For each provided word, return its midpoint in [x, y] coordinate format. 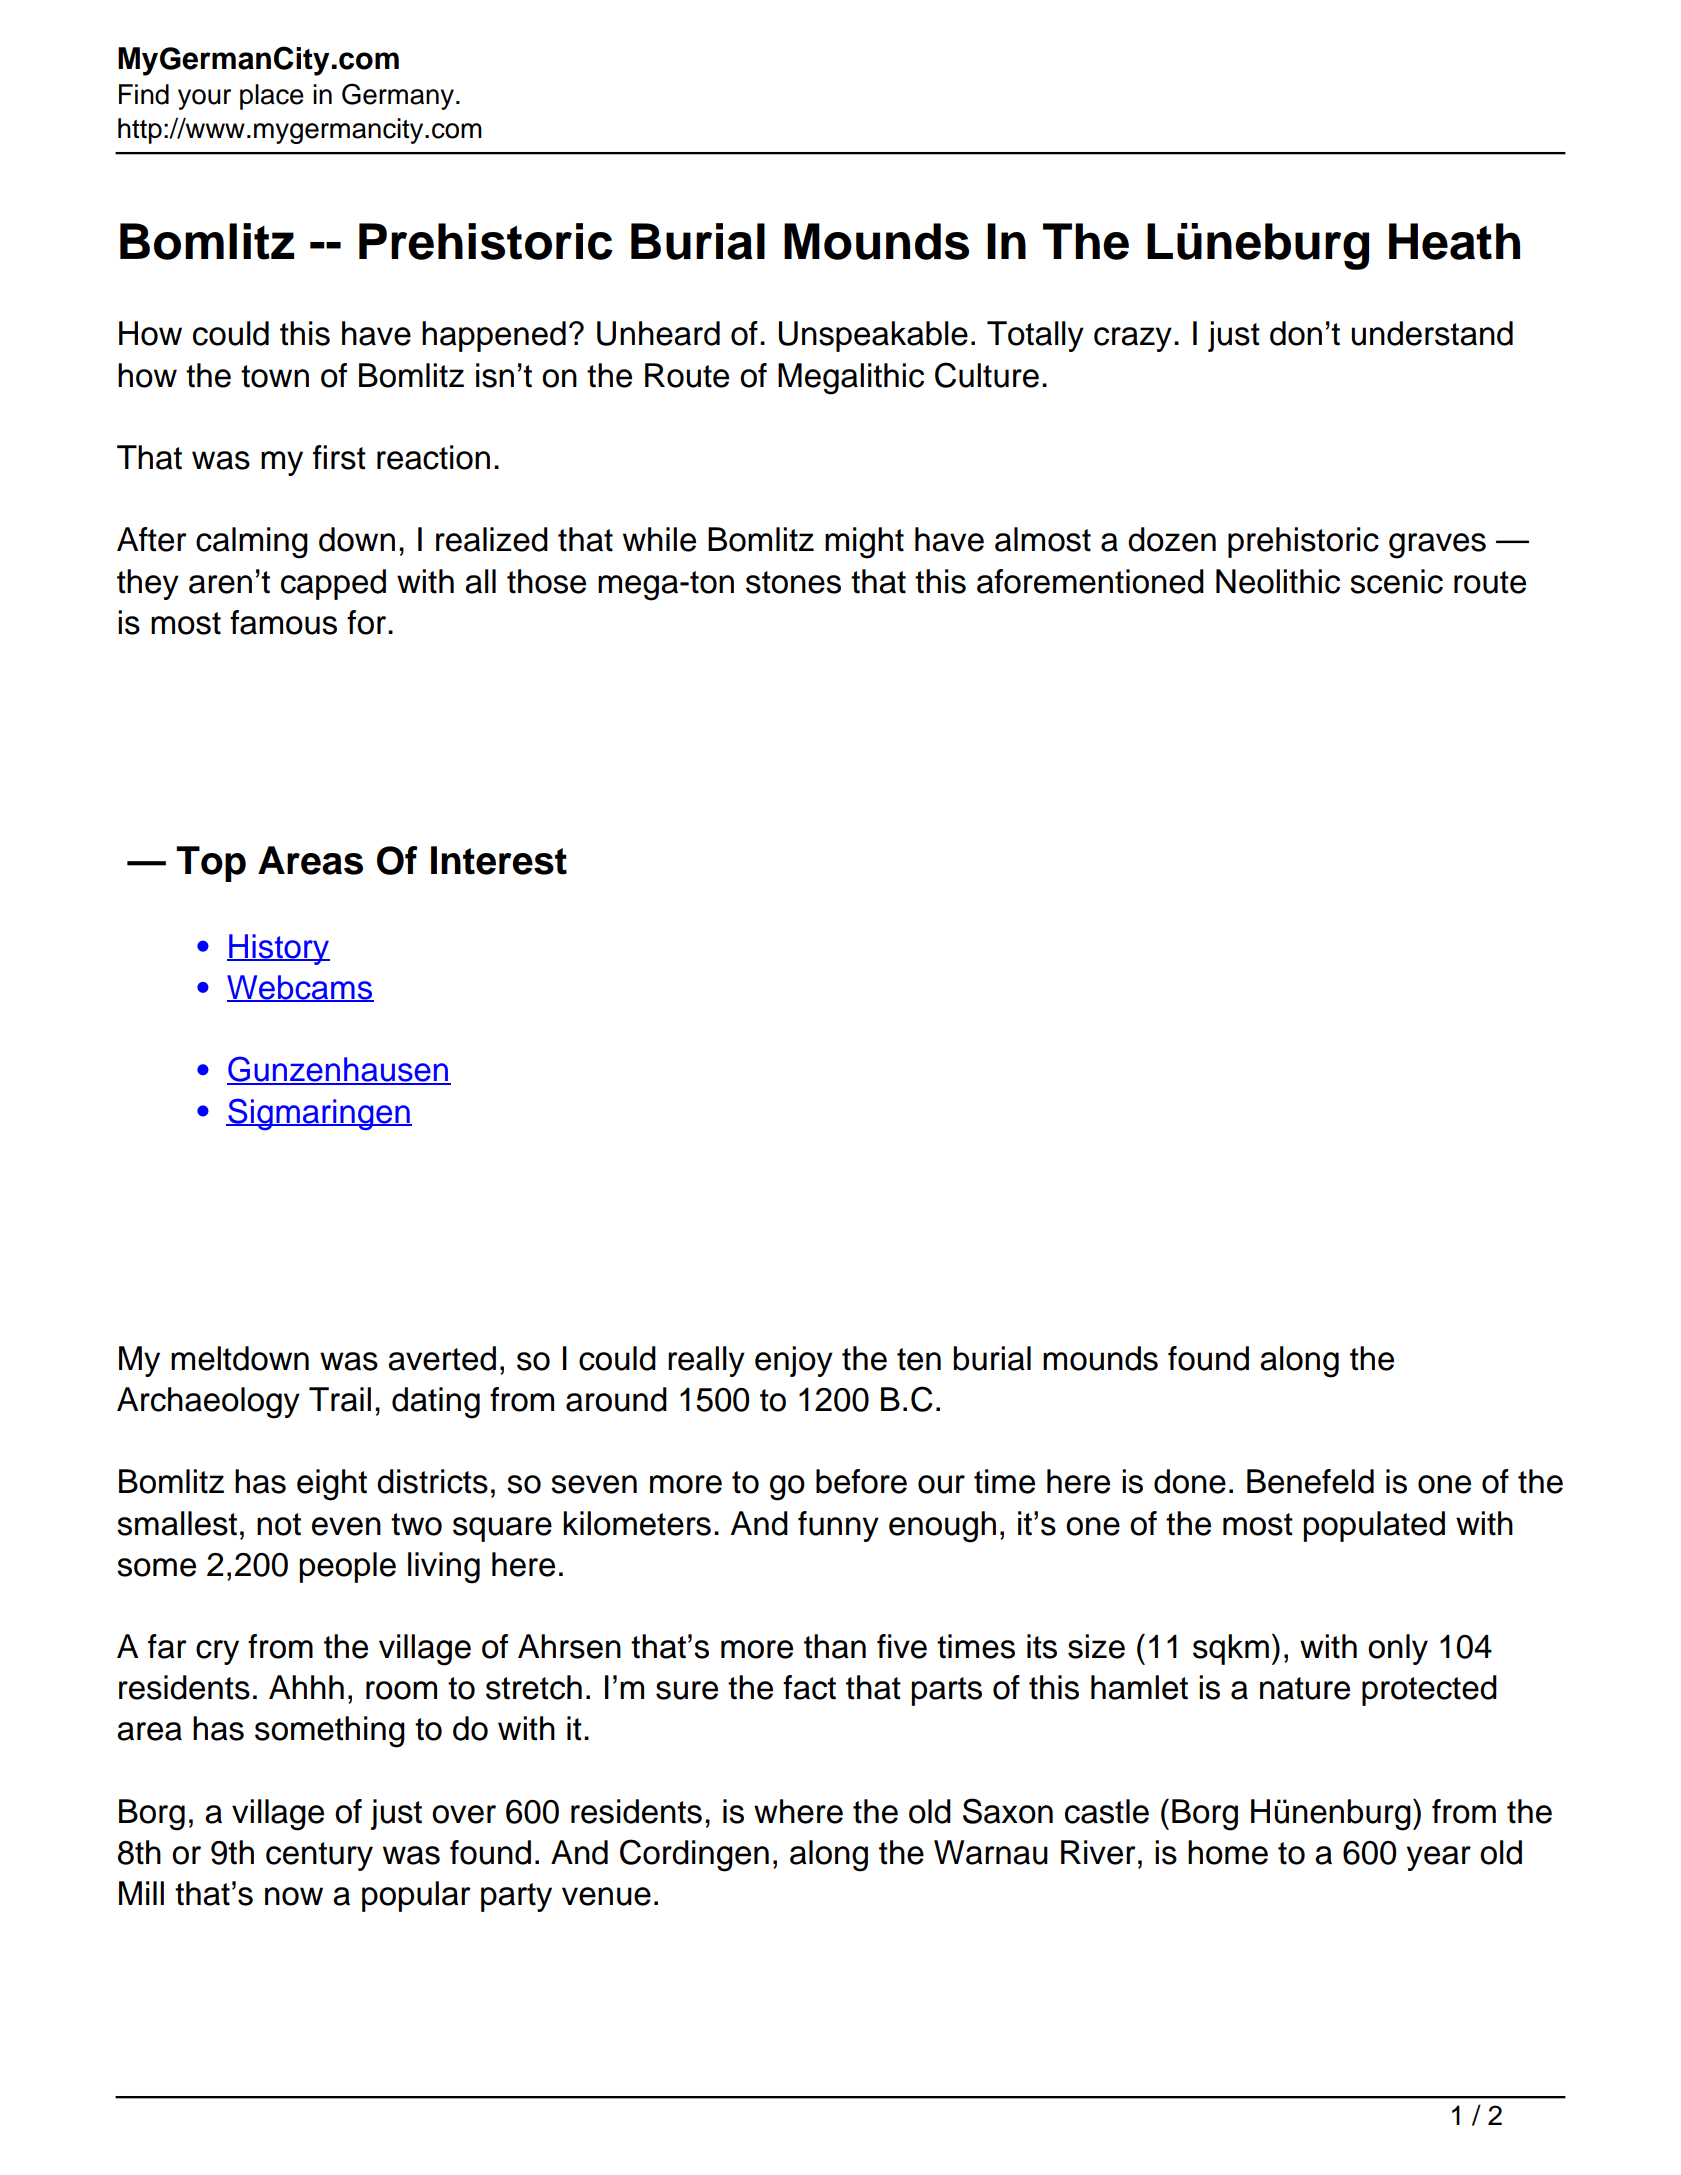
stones [793, 582]
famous [283, 622]
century [319, 1856]
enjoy [794, 1361]
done [1190, 1481]
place [272, 97]
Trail [340, 1399]
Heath [1454, 241]
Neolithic [1278, 581]
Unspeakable [873, 336]
